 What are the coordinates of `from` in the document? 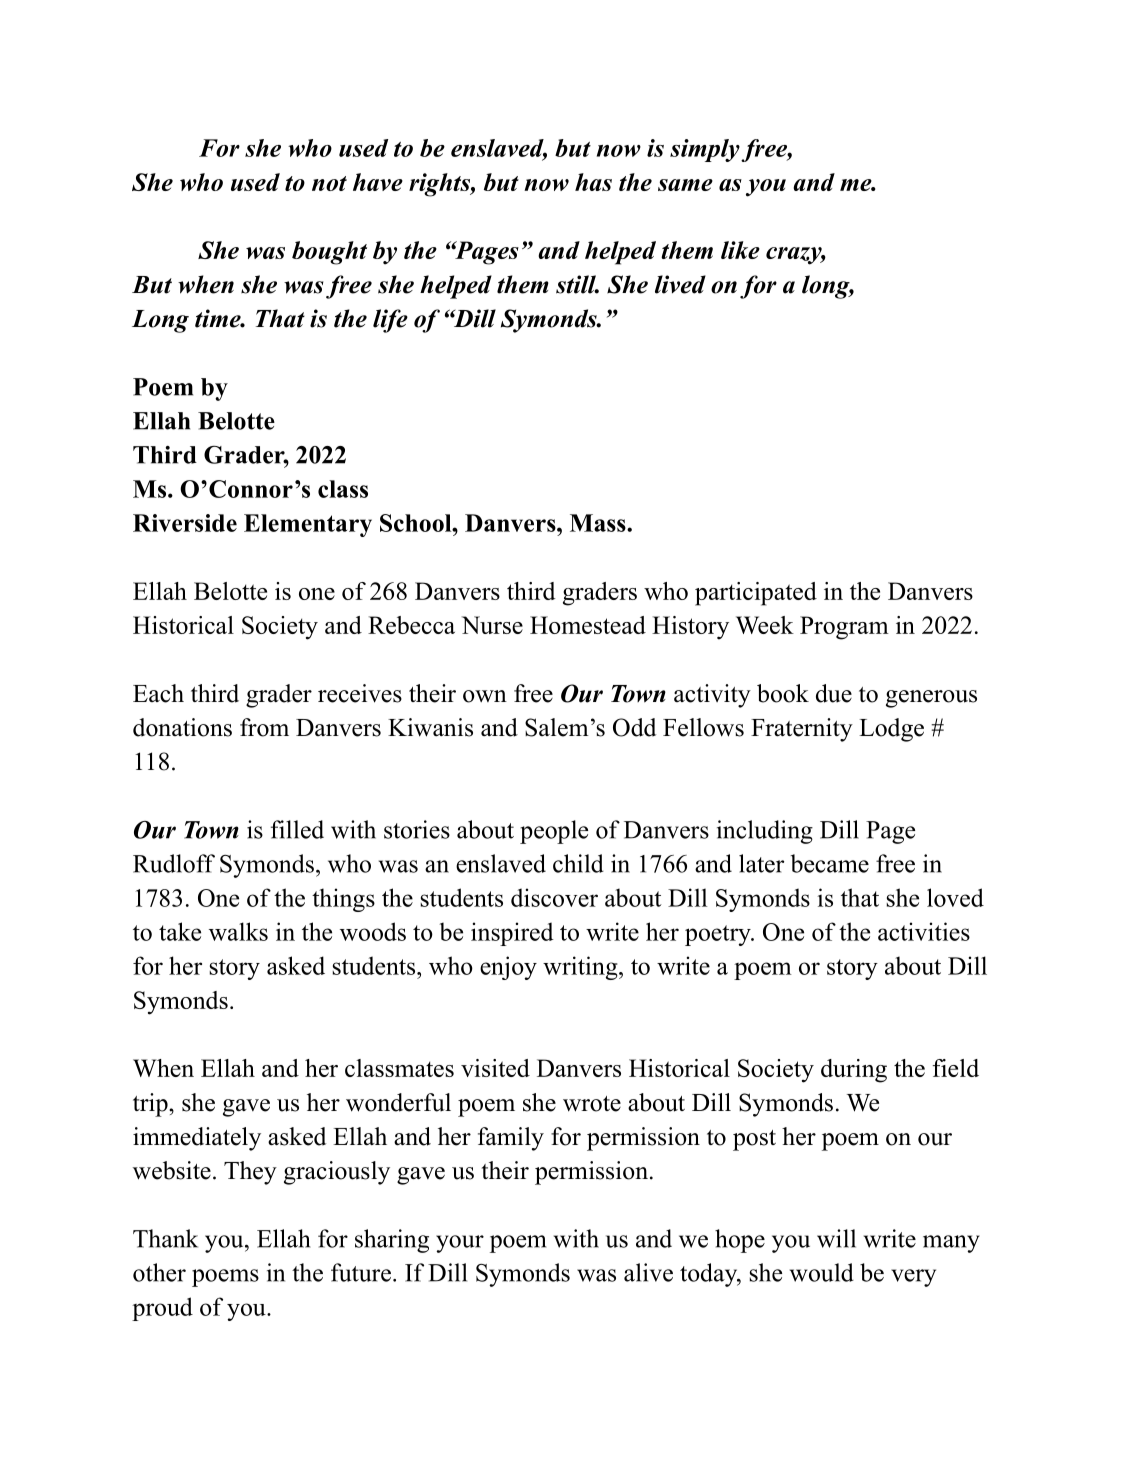 It's located at (264, 727).
